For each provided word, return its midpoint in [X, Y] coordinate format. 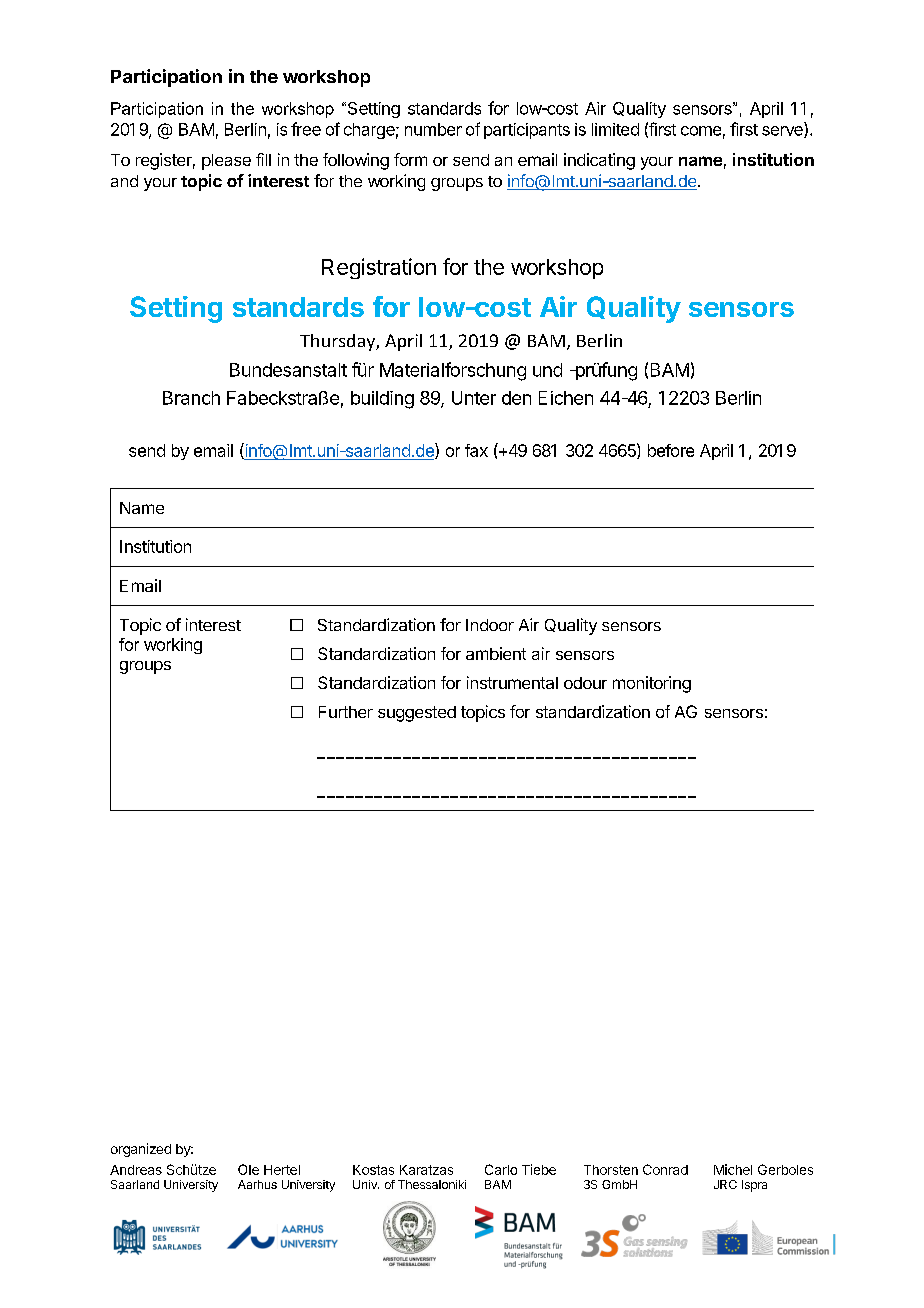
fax [476, 450]
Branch [191, 398]
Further [346, 712]
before [671, 450]
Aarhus [257, 1184]
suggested [417, 714]
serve [783, 132]
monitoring [652, 684]
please [226, 162]
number [433, 129]
